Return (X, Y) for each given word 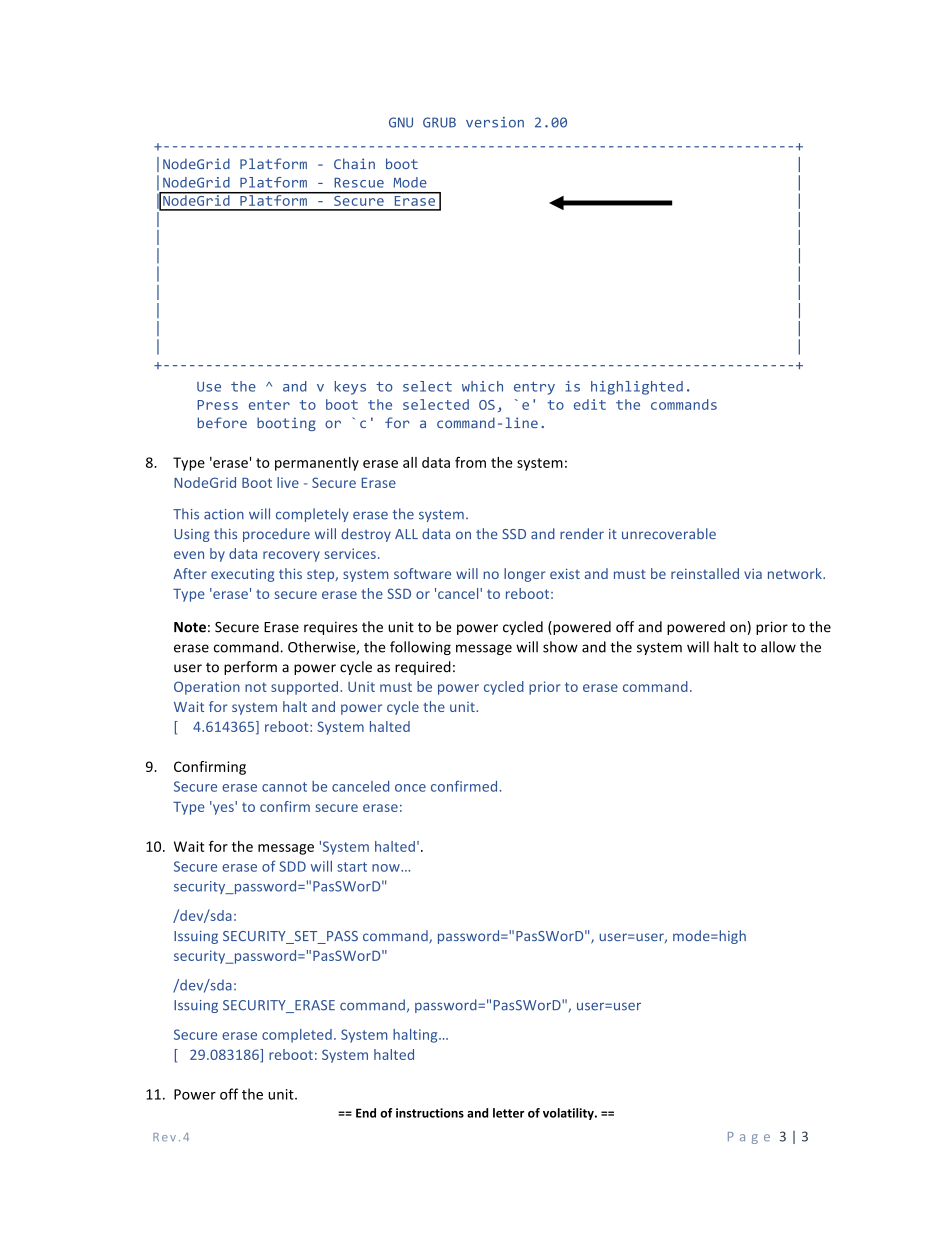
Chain (354, 163)
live (288, 482)
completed (297, 1036)
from (470, 462)
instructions (430, 1113)
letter (509, 1113)
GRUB (439, 122)
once (410, 788)
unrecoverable (669, 533)
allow (778, 647)
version (495, 122)
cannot (284, 787)
